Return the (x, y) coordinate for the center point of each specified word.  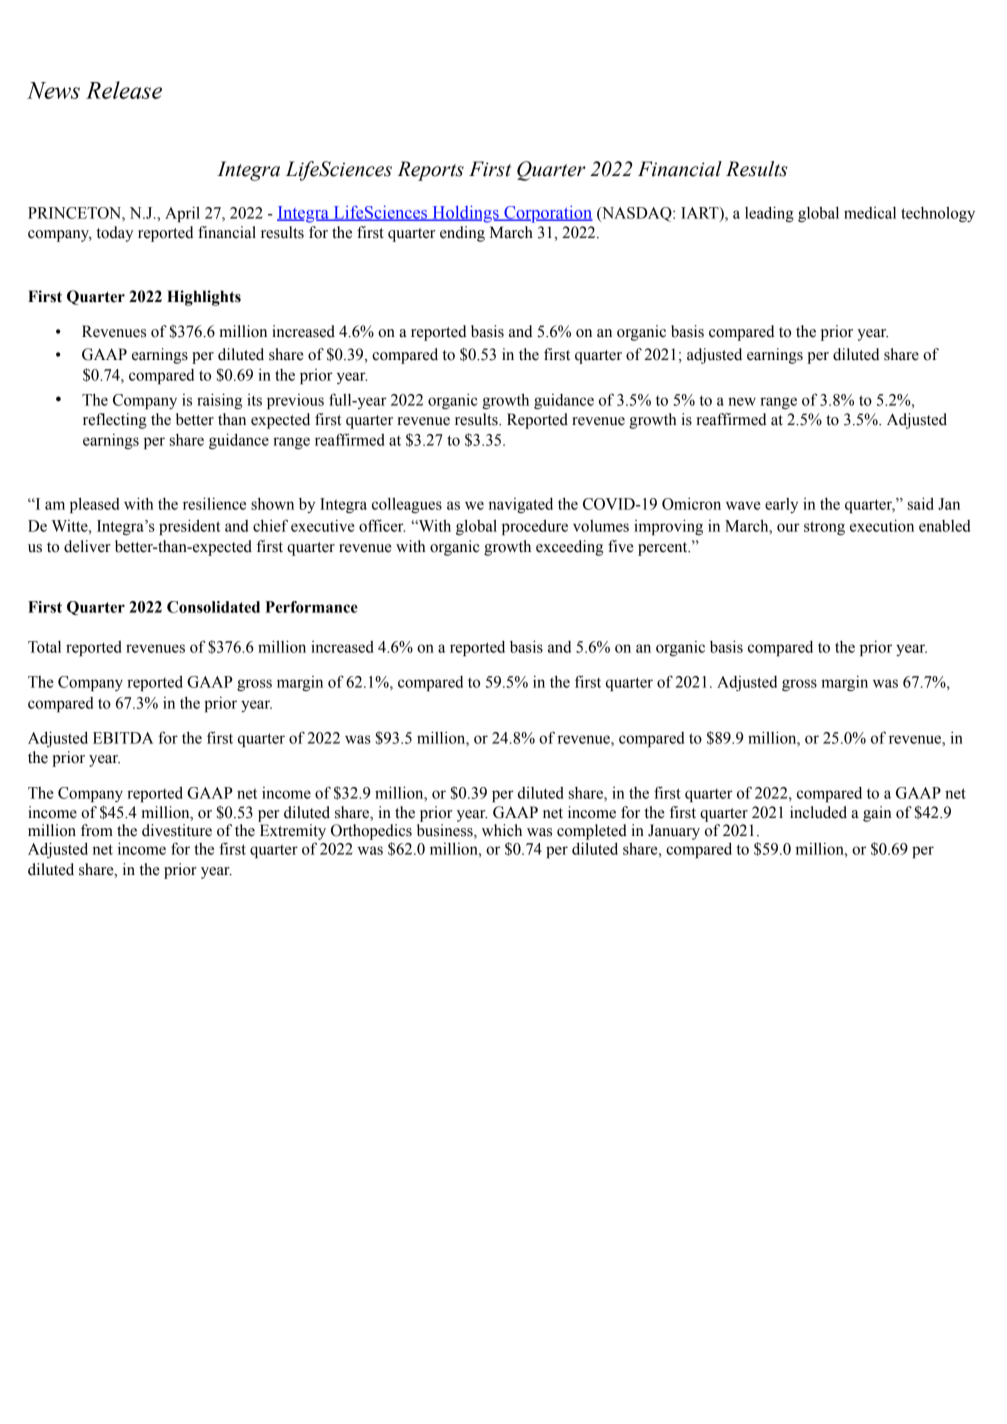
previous (295, 401)
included (818, 812)
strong (824, 528)
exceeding (569, 548)
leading (769, 214)
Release (124, 90)
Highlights (204, 298)
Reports (430, 171)
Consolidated (213, 607)
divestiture (177, 830)
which (502, 830)
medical (870, 213)
